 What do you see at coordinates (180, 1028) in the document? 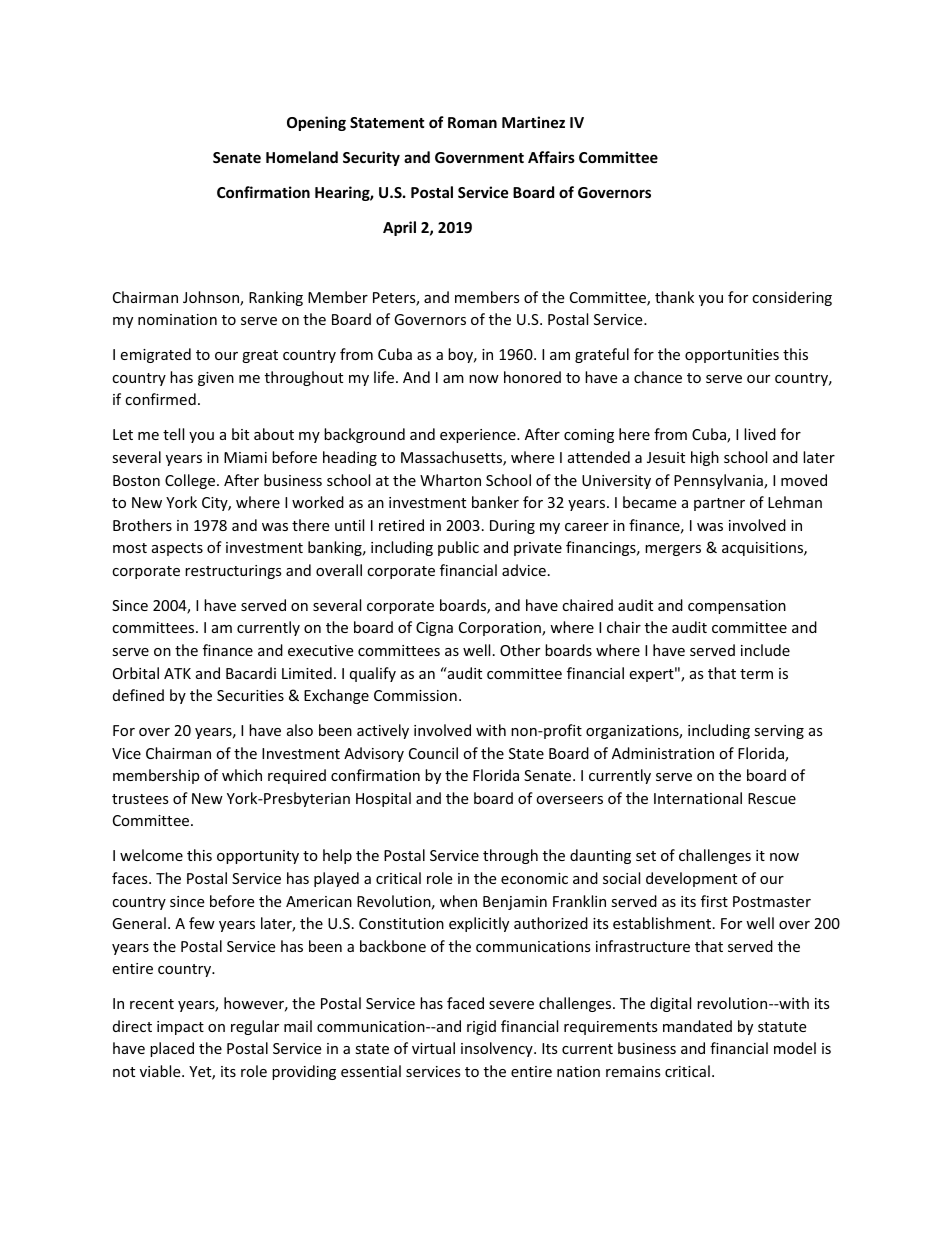
I see `impact` at bounding box center [180, 1028].
